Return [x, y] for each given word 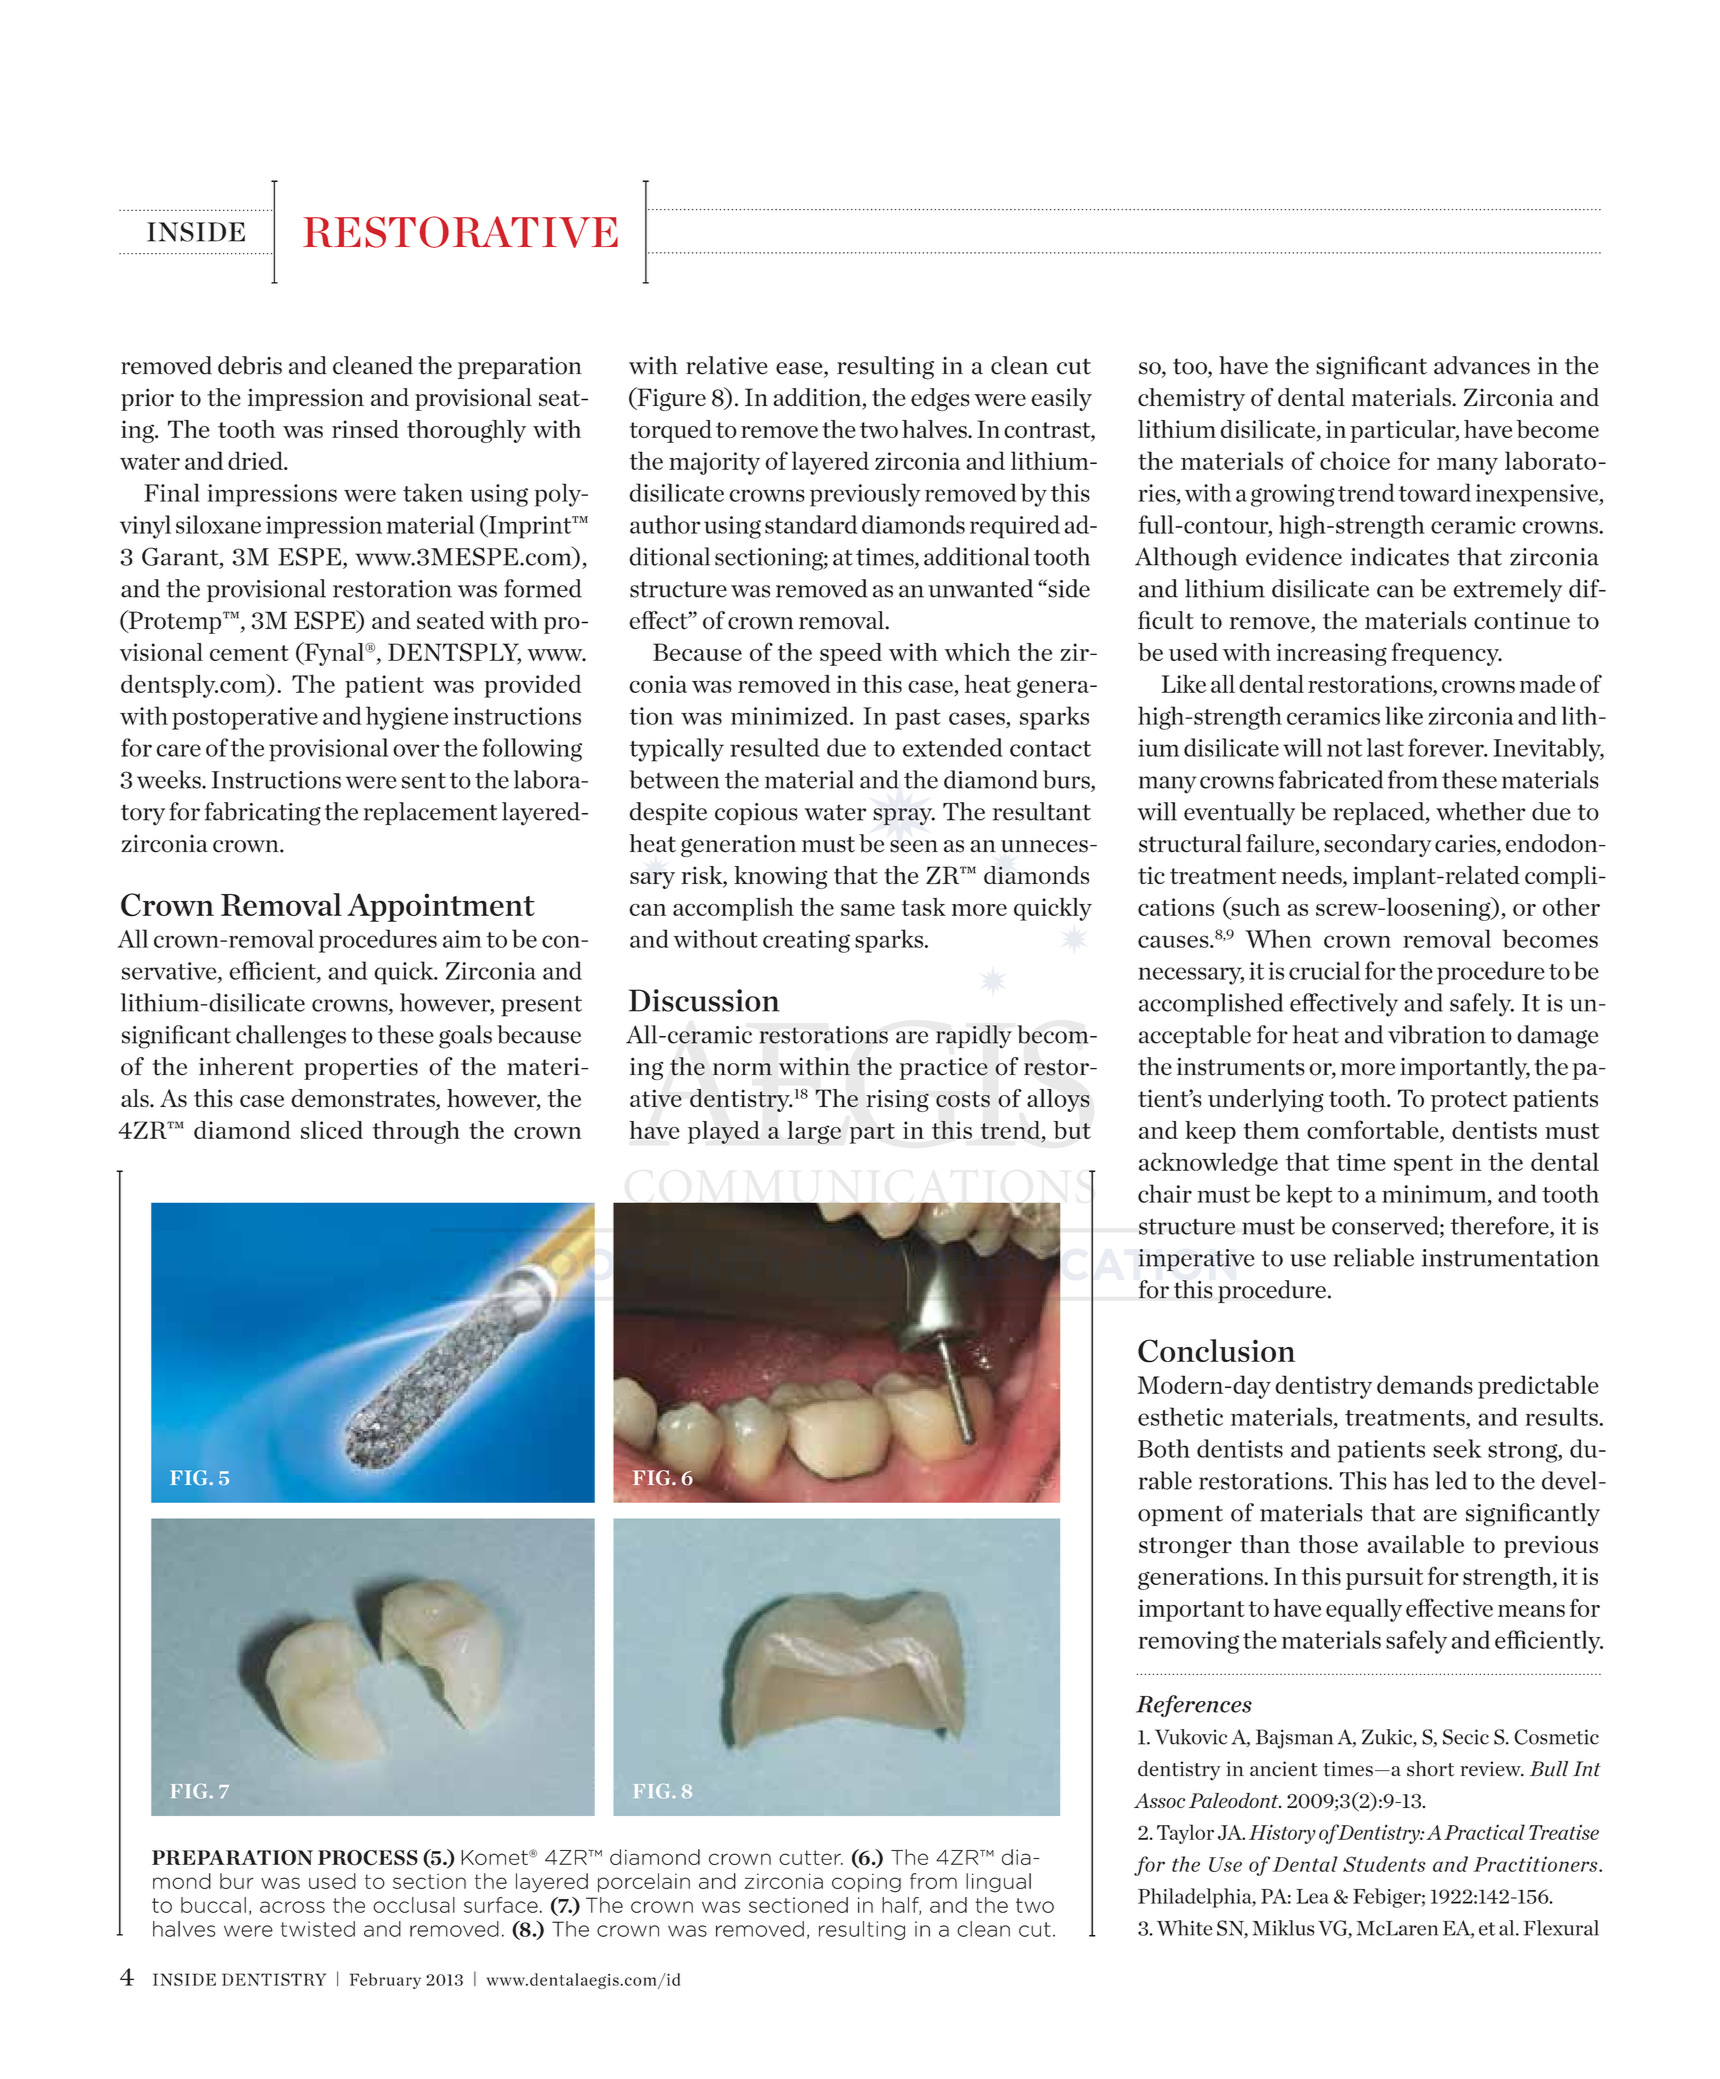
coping [866, 1883]
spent [1423, 1165]
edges [940, 399]
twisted [318, 1929]
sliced [332, 1130]
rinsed [365, 429]
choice [1355, 460]
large [814, 1132]
